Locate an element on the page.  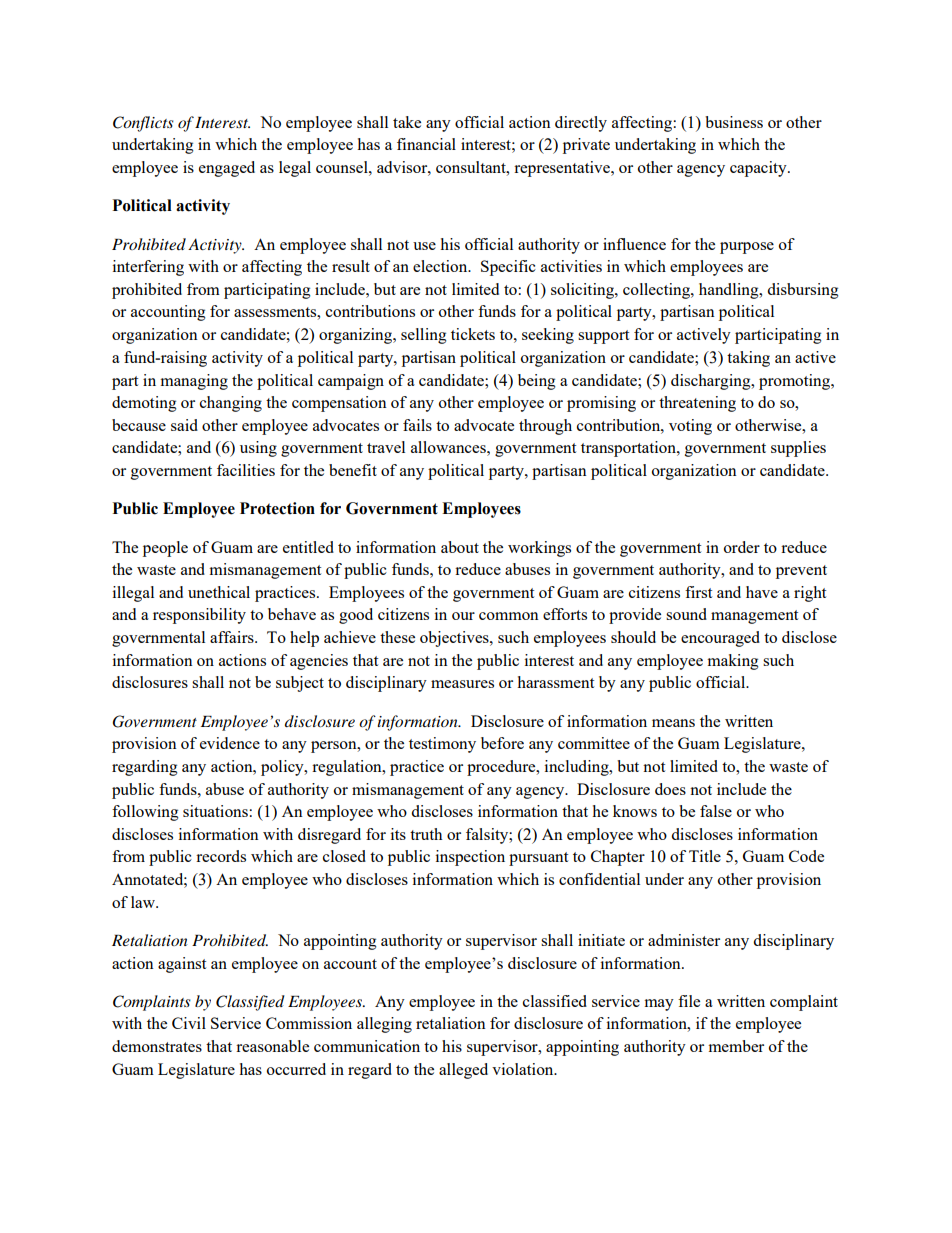
common is located at coordinates (509, 616).
